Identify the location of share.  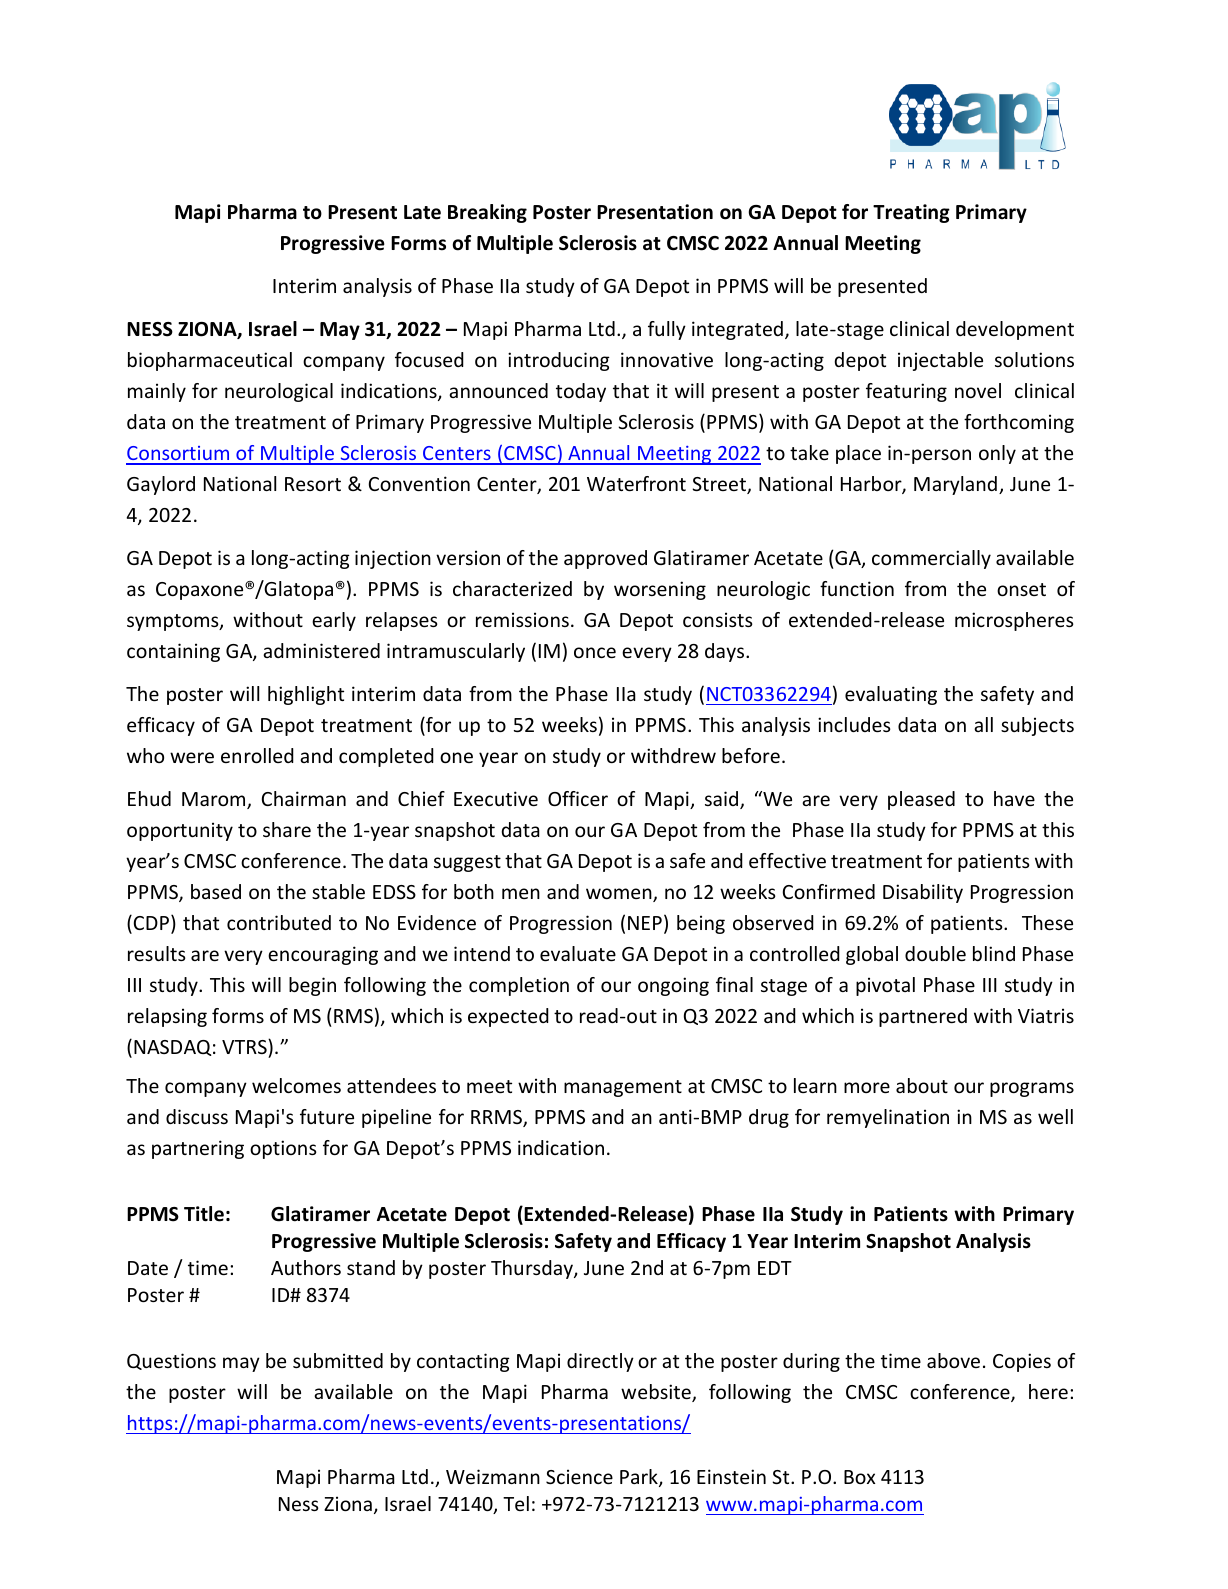
(287, 829).
